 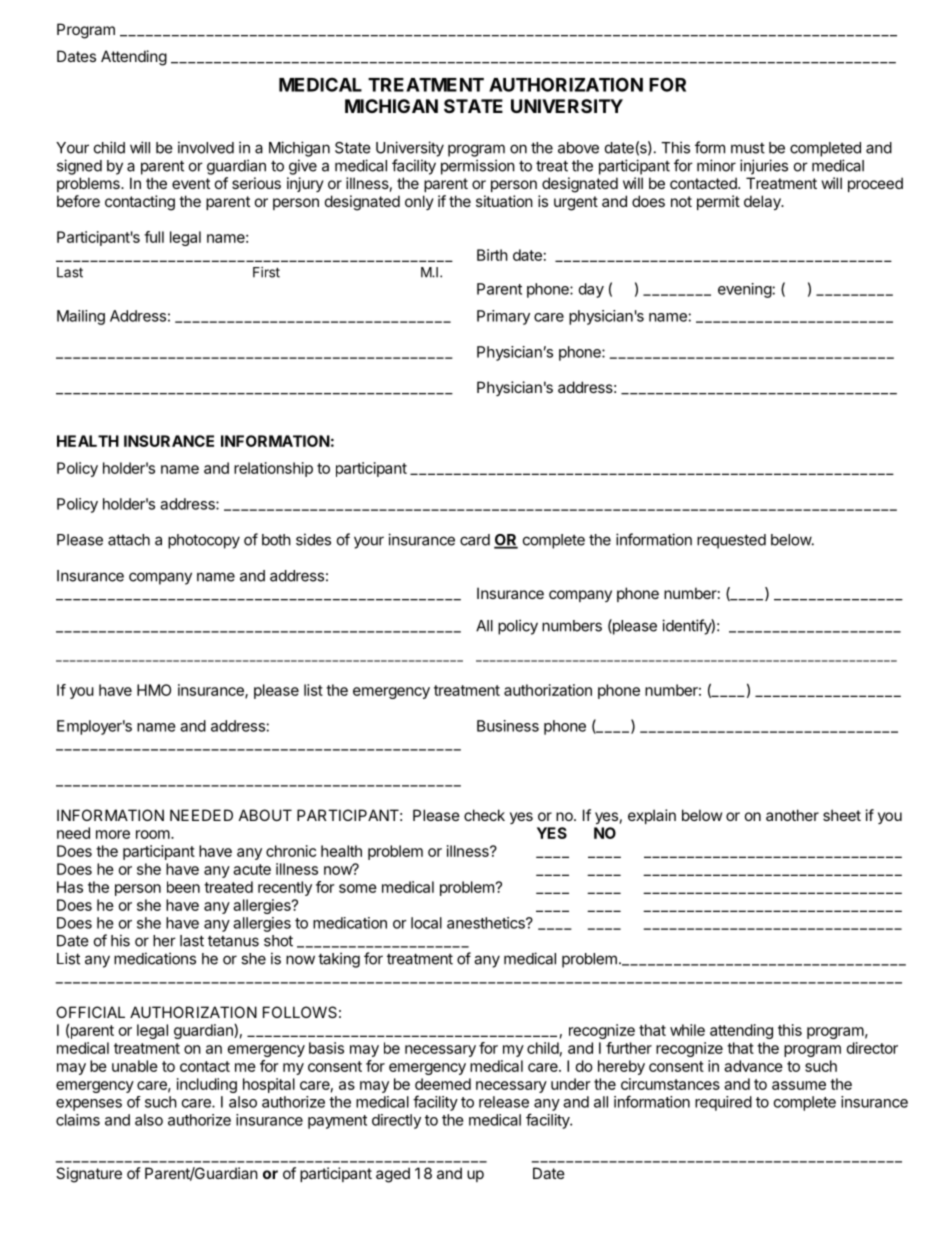 I want to click on event, so click(x=191, y=183).
